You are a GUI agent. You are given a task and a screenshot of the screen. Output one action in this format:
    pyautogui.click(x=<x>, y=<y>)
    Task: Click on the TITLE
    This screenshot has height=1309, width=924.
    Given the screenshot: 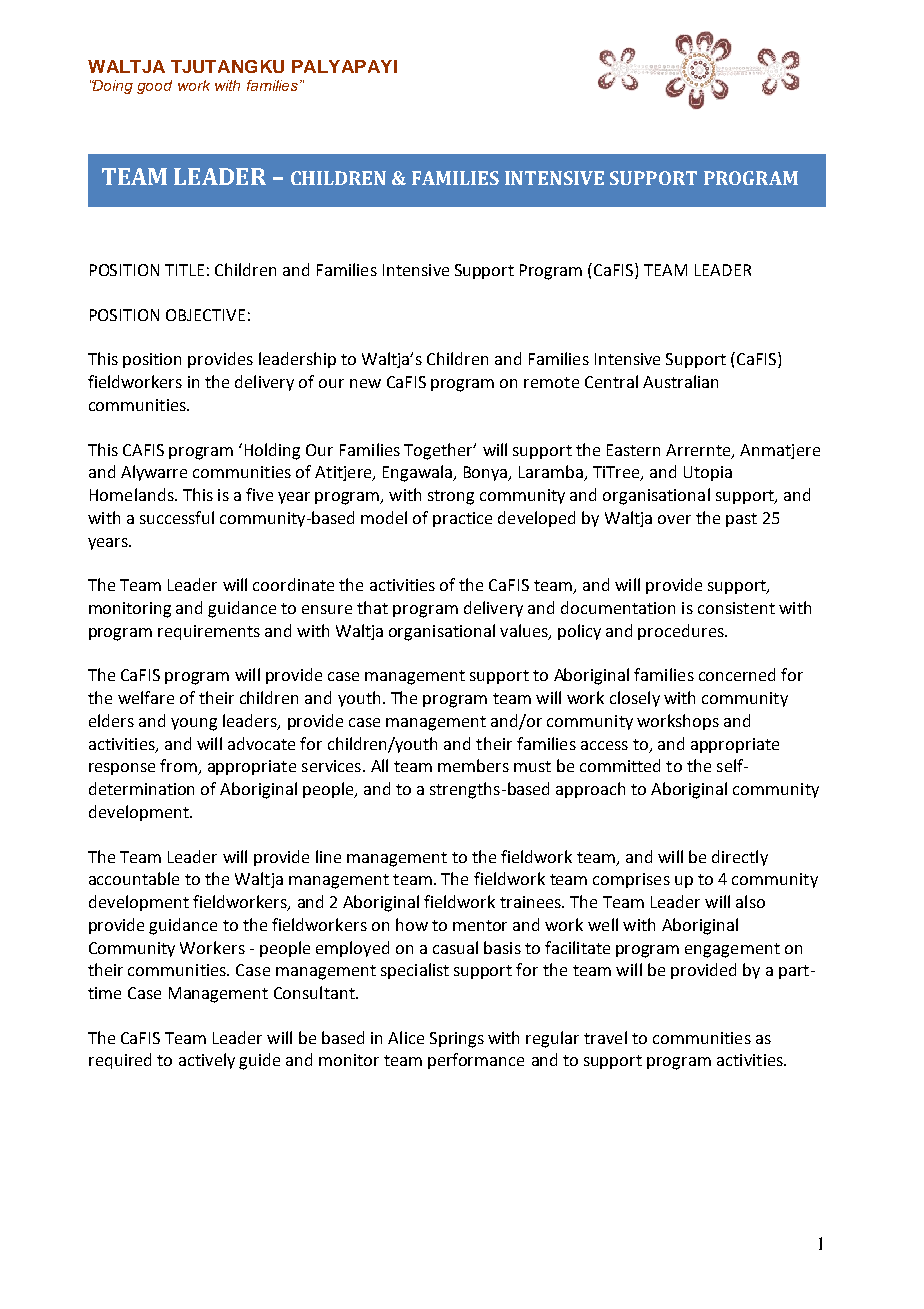 What is the action you would take?
    pyautogui.click(x=184, y=270)
